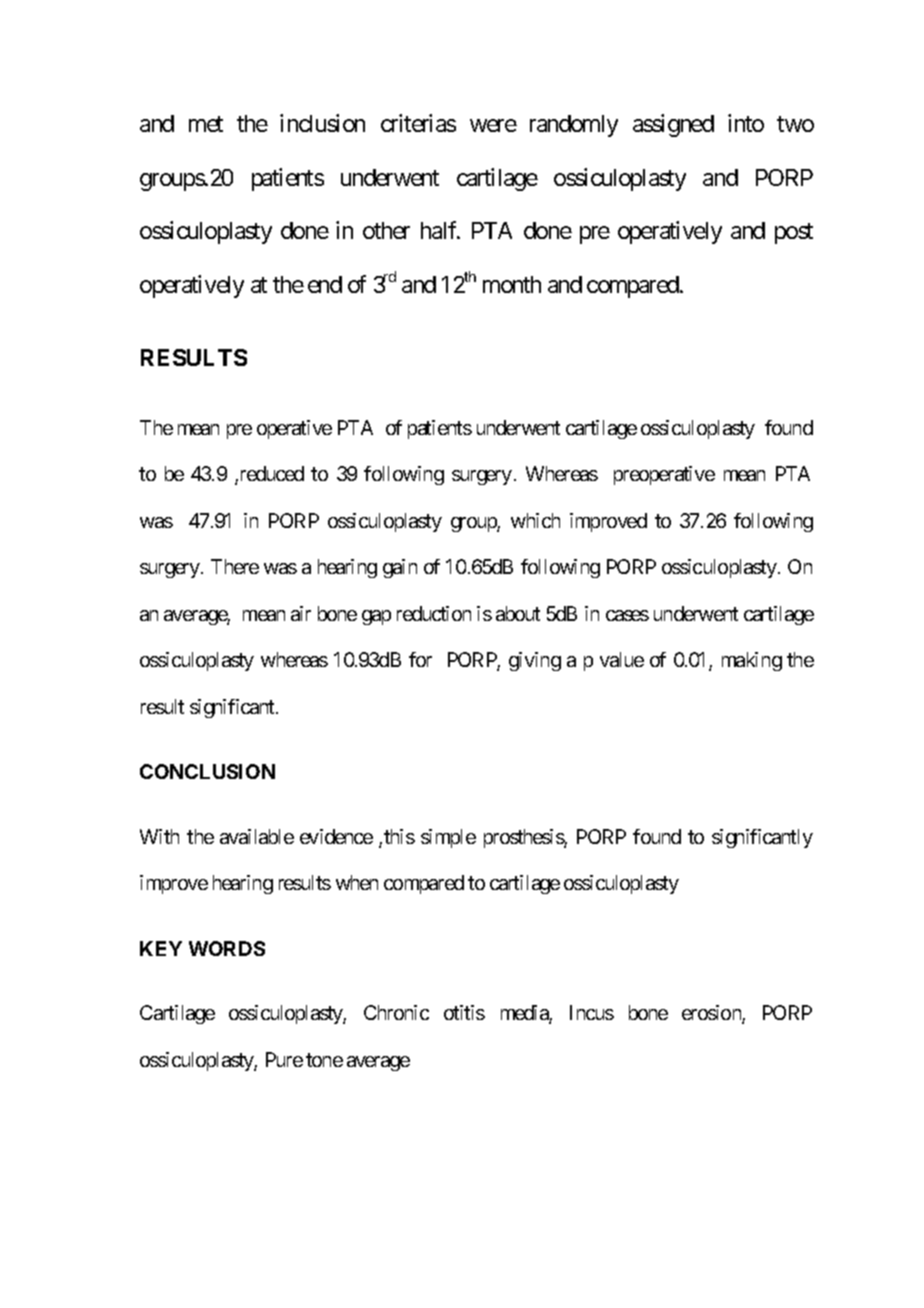 Image resolution: width=924 pixels, height=1308 pixels. What do you see at coordinates (627, 615) in the screenshot?
I see `cases` at bounding box center [627, 615].
